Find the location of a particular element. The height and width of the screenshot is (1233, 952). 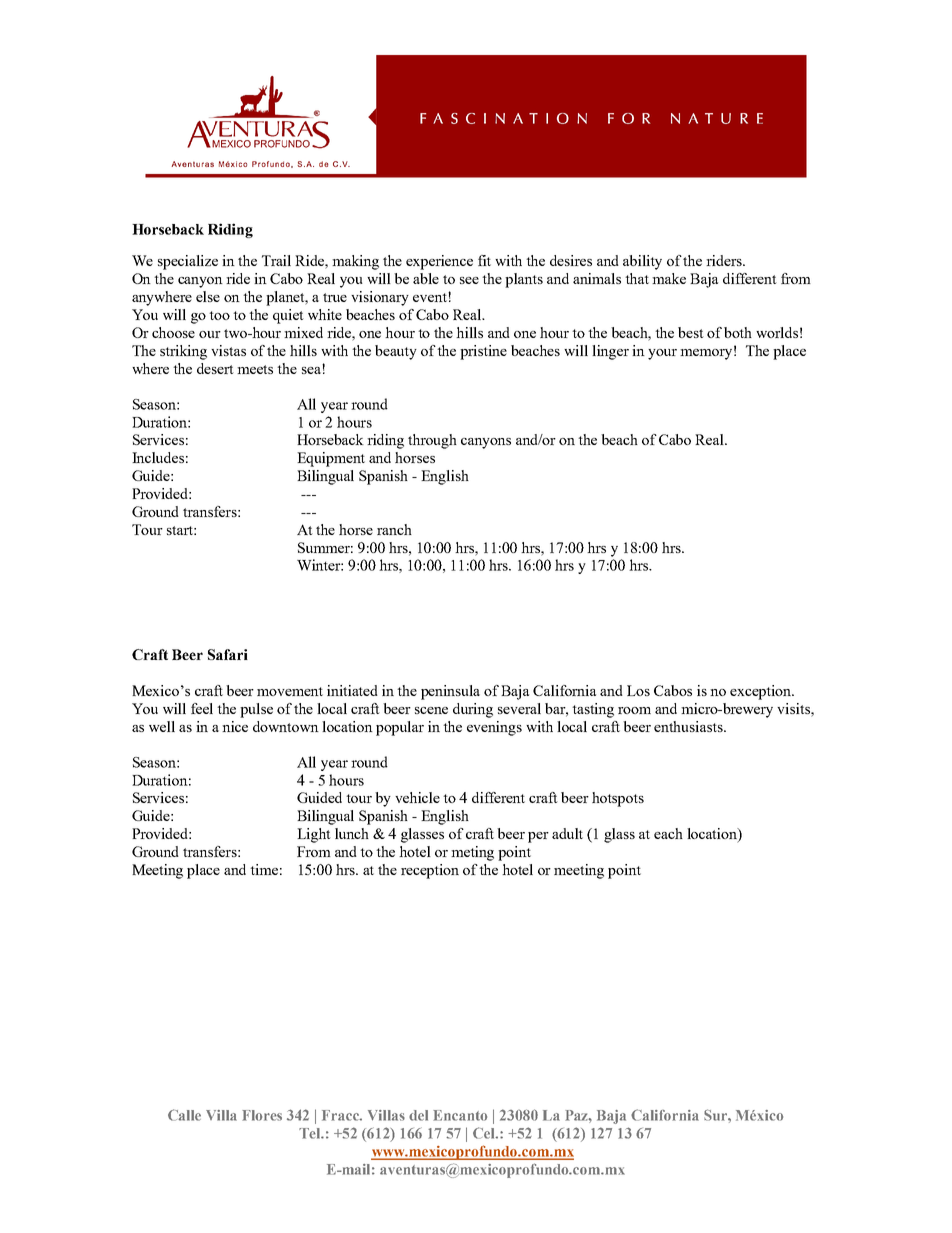

del is located at coordinates (418, 1115).
